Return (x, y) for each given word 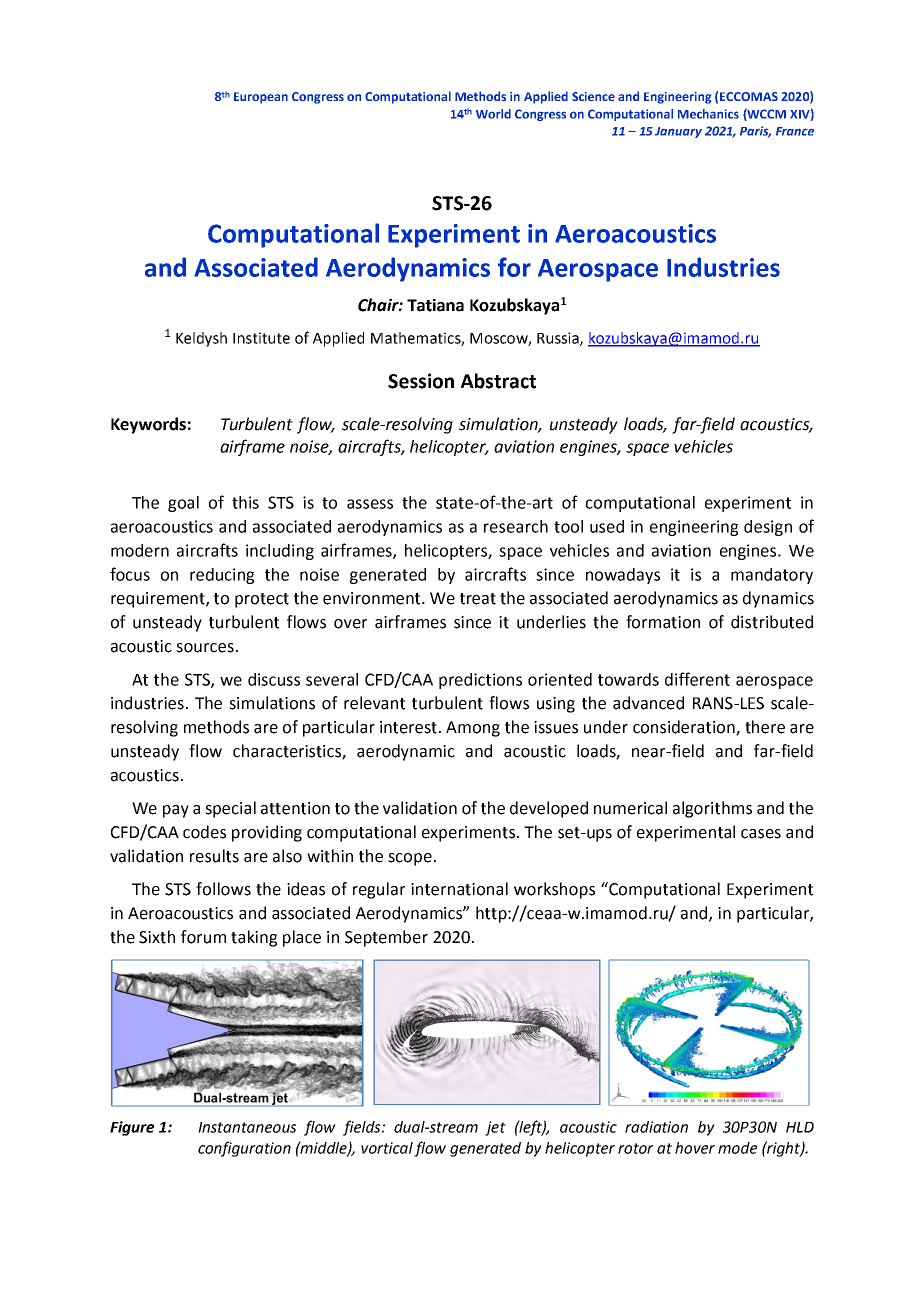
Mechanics (708, 114)
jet (495, 1128)
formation (663, 622)
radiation (656, 1127)
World (493, 114)
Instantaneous (247, 1127)
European (261, 98)
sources (205, 648)
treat (478, 599)
